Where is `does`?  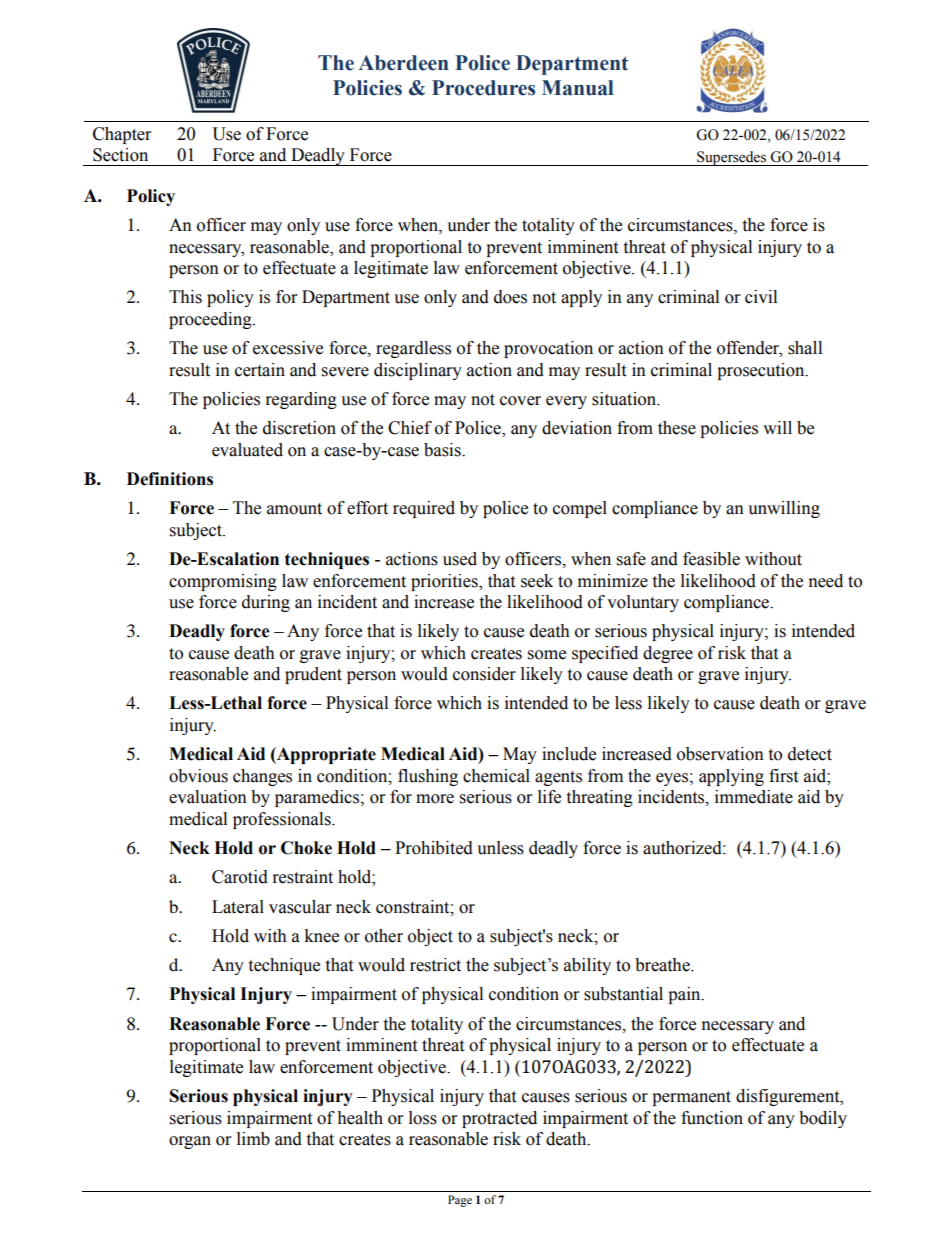
does is located at coordinates (510, 297).
